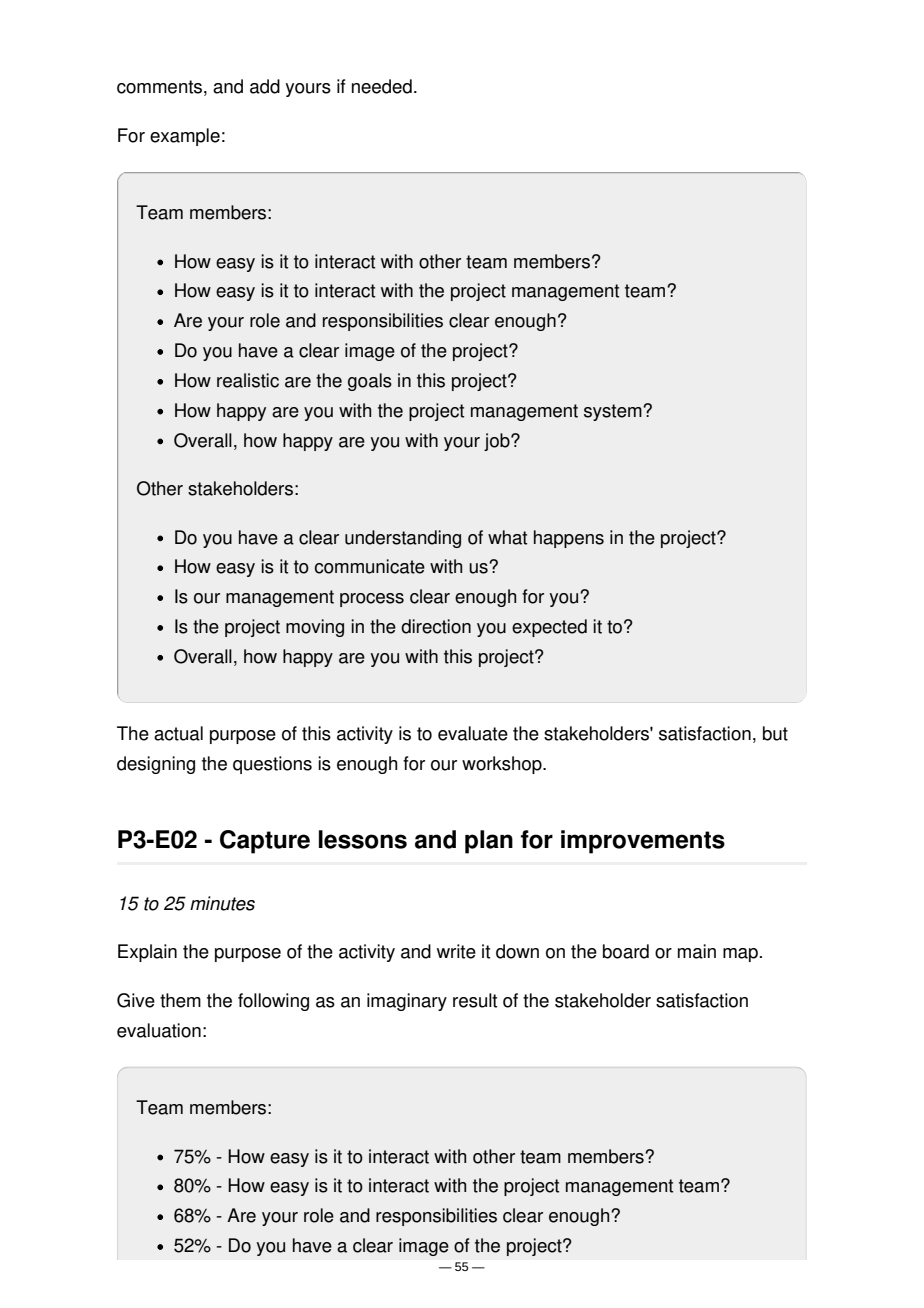  Describe the element at coordinates (156, 765) in the screenshot. I see `designing` at that location.
